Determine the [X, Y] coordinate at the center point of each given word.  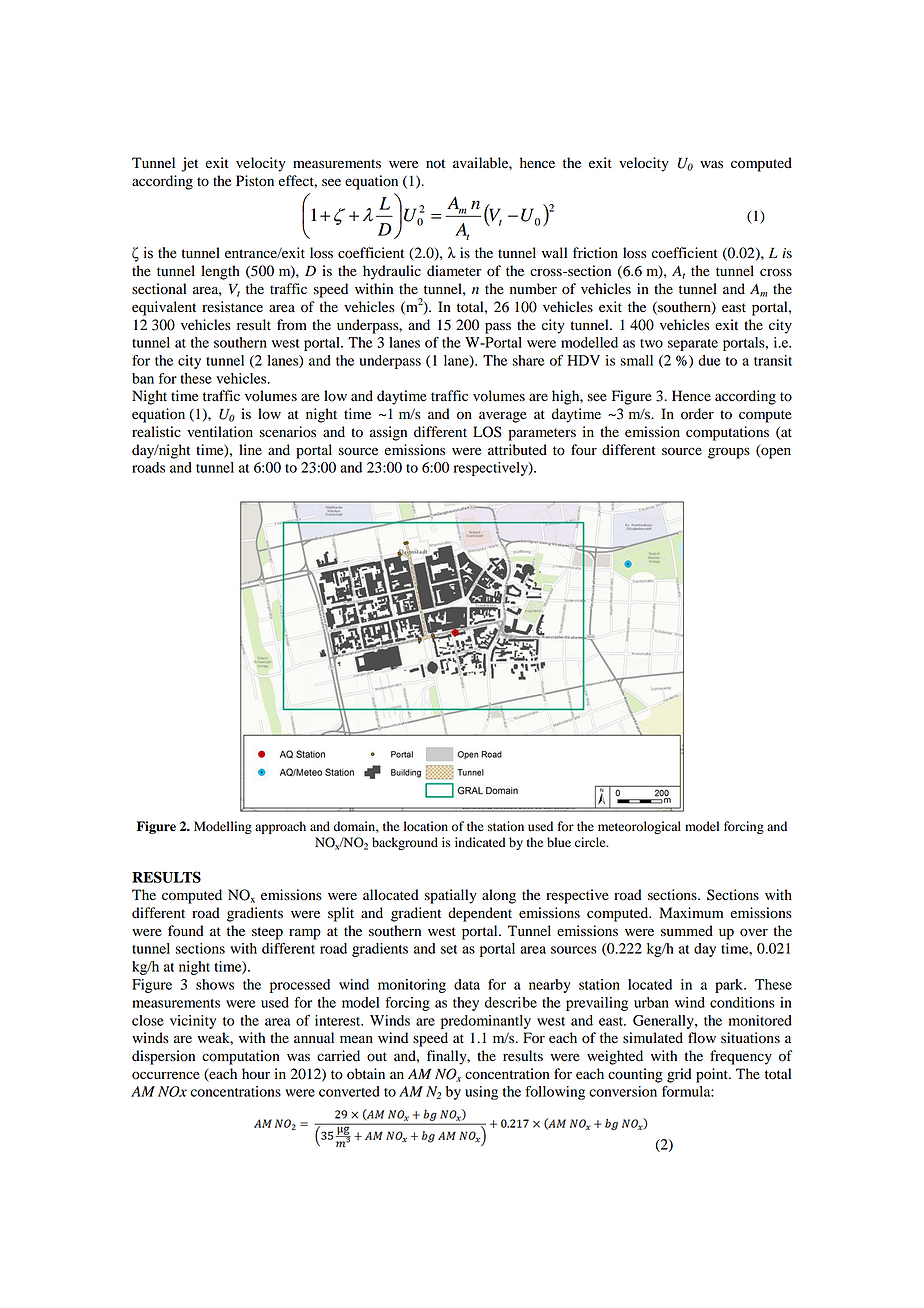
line [250, 450]
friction [595, 253]
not [435, 164]
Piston [255, 181]
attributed [517, 450]
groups [729, 453]
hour [256, 1074]
